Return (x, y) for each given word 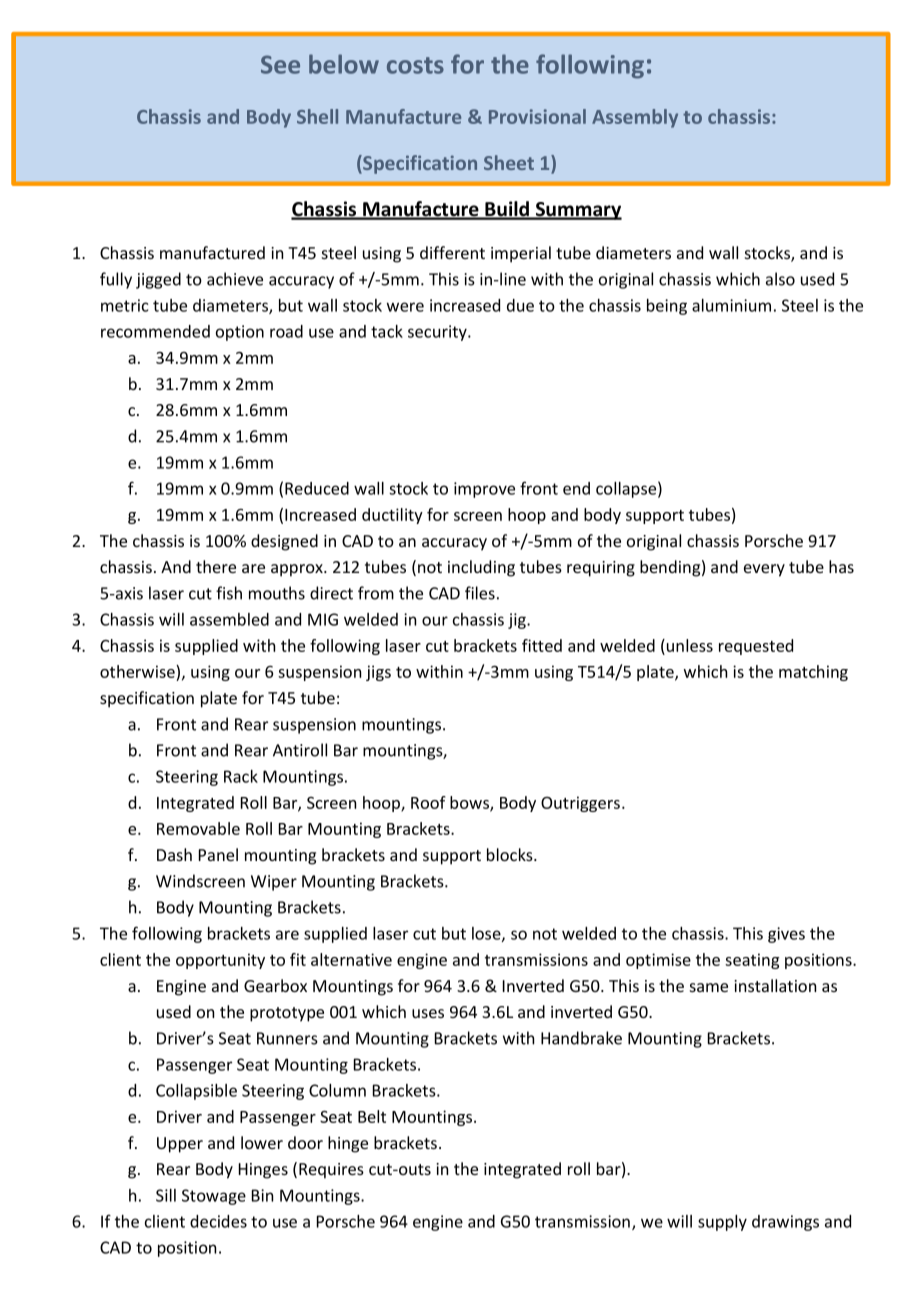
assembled (229, 619)
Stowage (214, 1197)
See (280, 64)
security (438, 333)
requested (756, 647)
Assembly (635, 118)
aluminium (731, 305)
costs (415, 65)
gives (786, 935)
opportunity (220, 961)
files (480, 593)
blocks (511, 854)
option (240, 333)
